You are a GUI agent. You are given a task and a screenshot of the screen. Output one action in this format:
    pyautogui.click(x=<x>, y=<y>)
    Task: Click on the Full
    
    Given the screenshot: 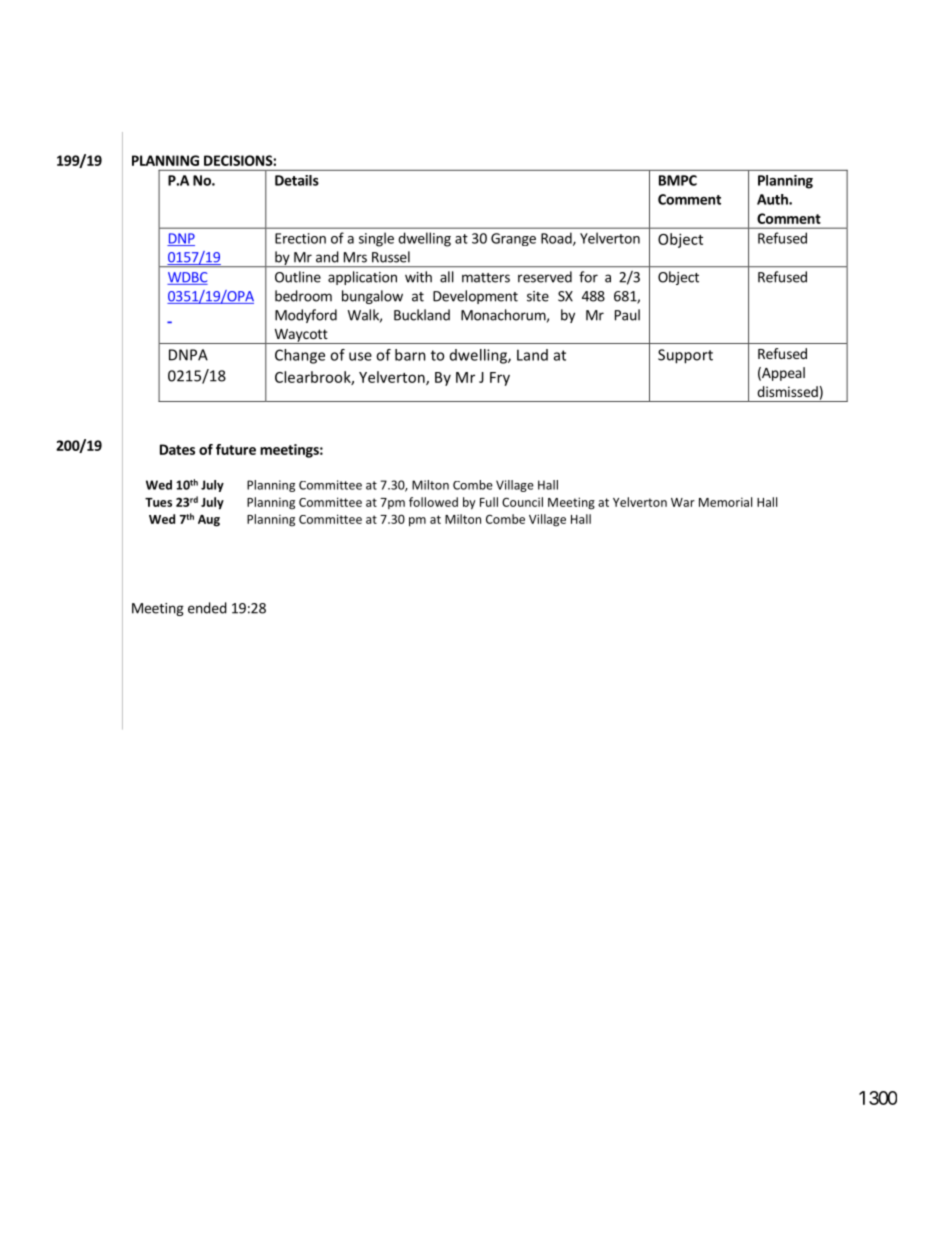 What is the action you would take?
    pyautogui.click(x=489, y=502)
